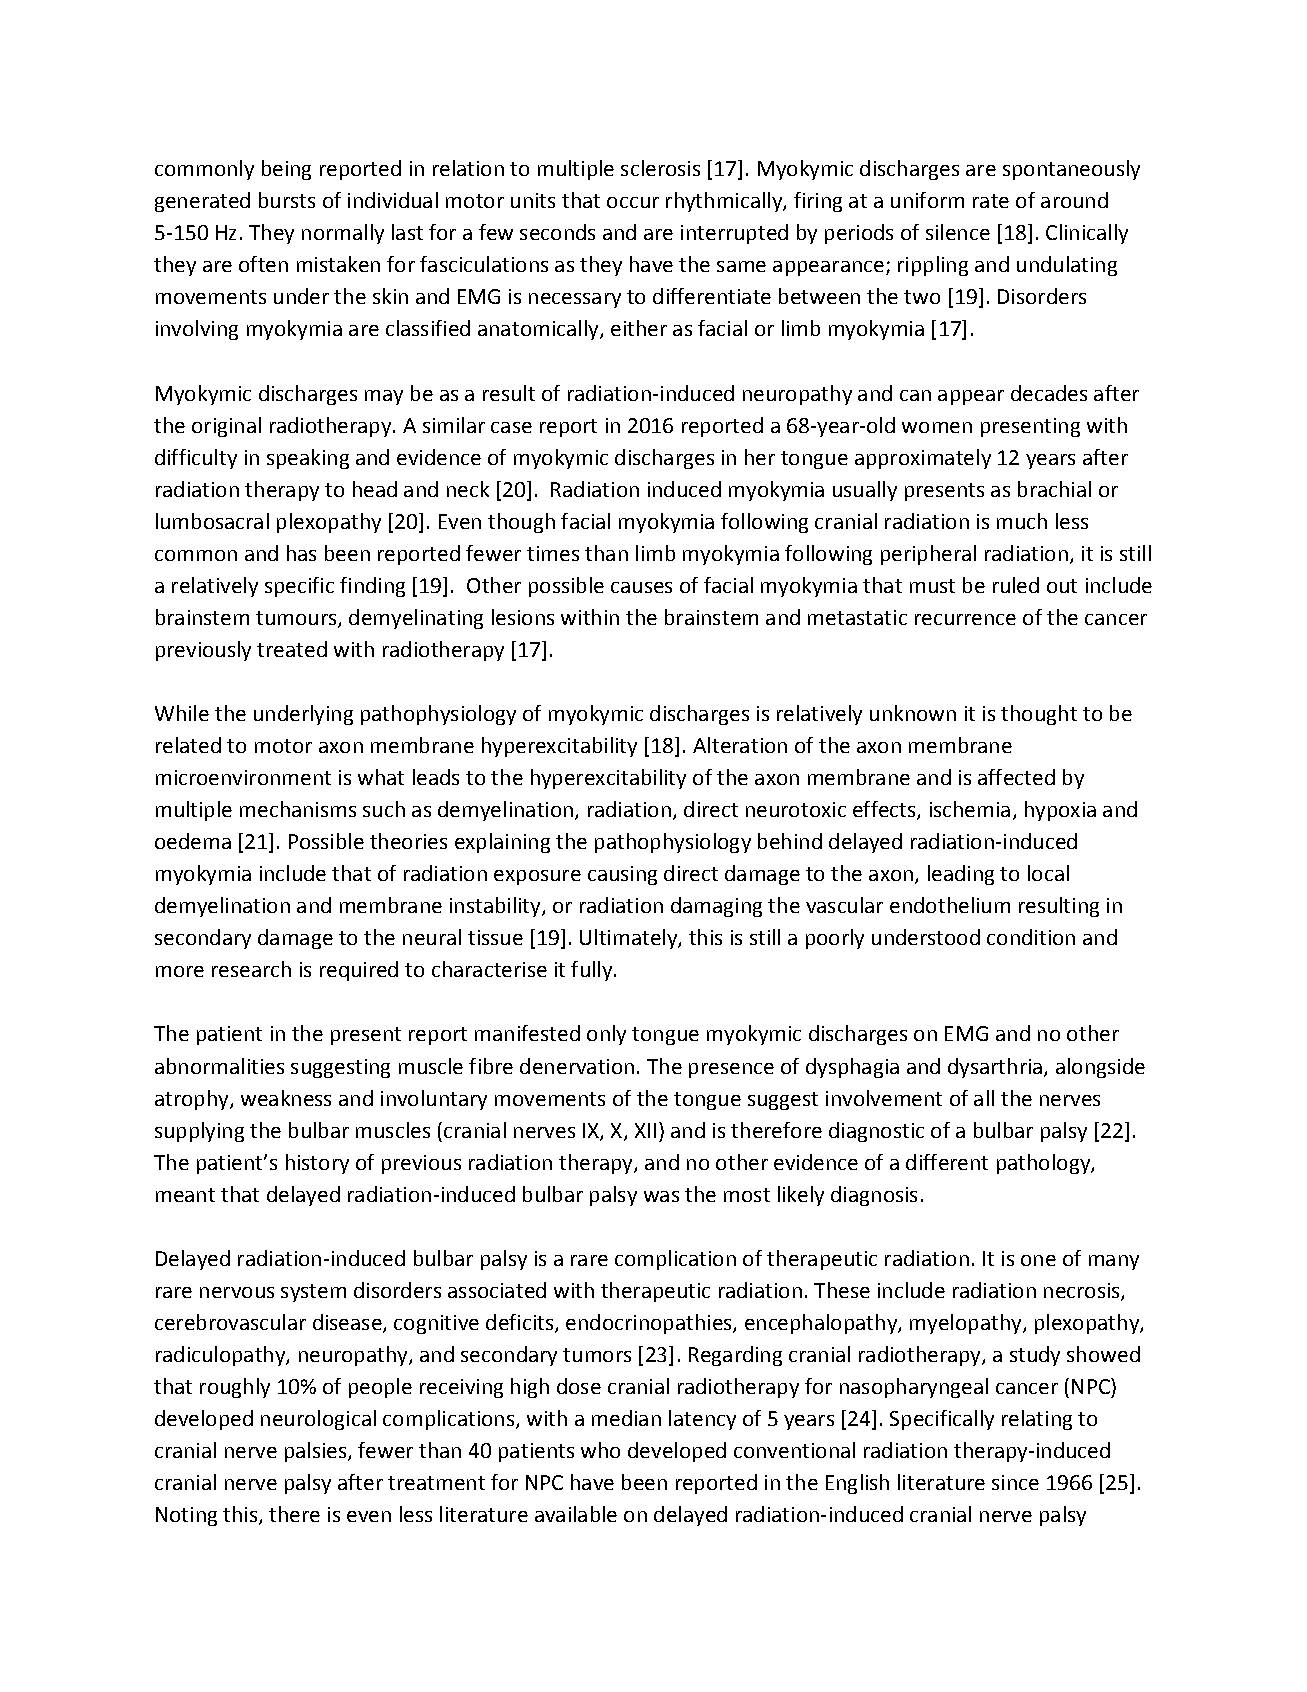 The image size is (1307, 1692). Describe the element at coordinates (633, 202) in the page. I see `occur` at that location.
